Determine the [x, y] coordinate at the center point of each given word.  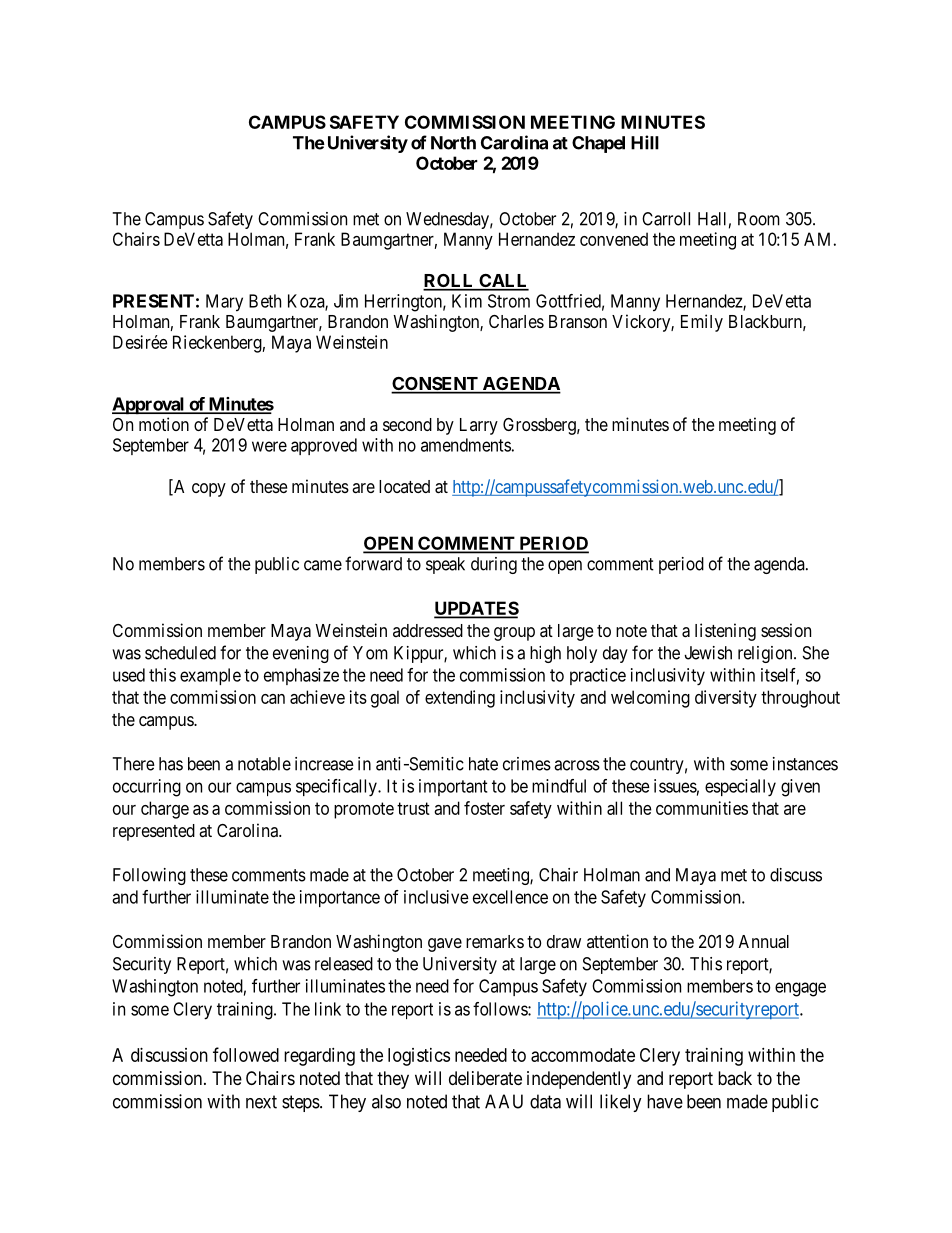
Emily [702, 323]
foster [484, 808]
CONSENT [435, 385]
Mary [224, 303]
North [453, 143]
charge [165, 810]
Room [759, 219]
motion [164, 424]
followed [246, 1054]
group [514, 634]
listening [725, 632]
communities [702, 808]
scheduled [180, 653]
